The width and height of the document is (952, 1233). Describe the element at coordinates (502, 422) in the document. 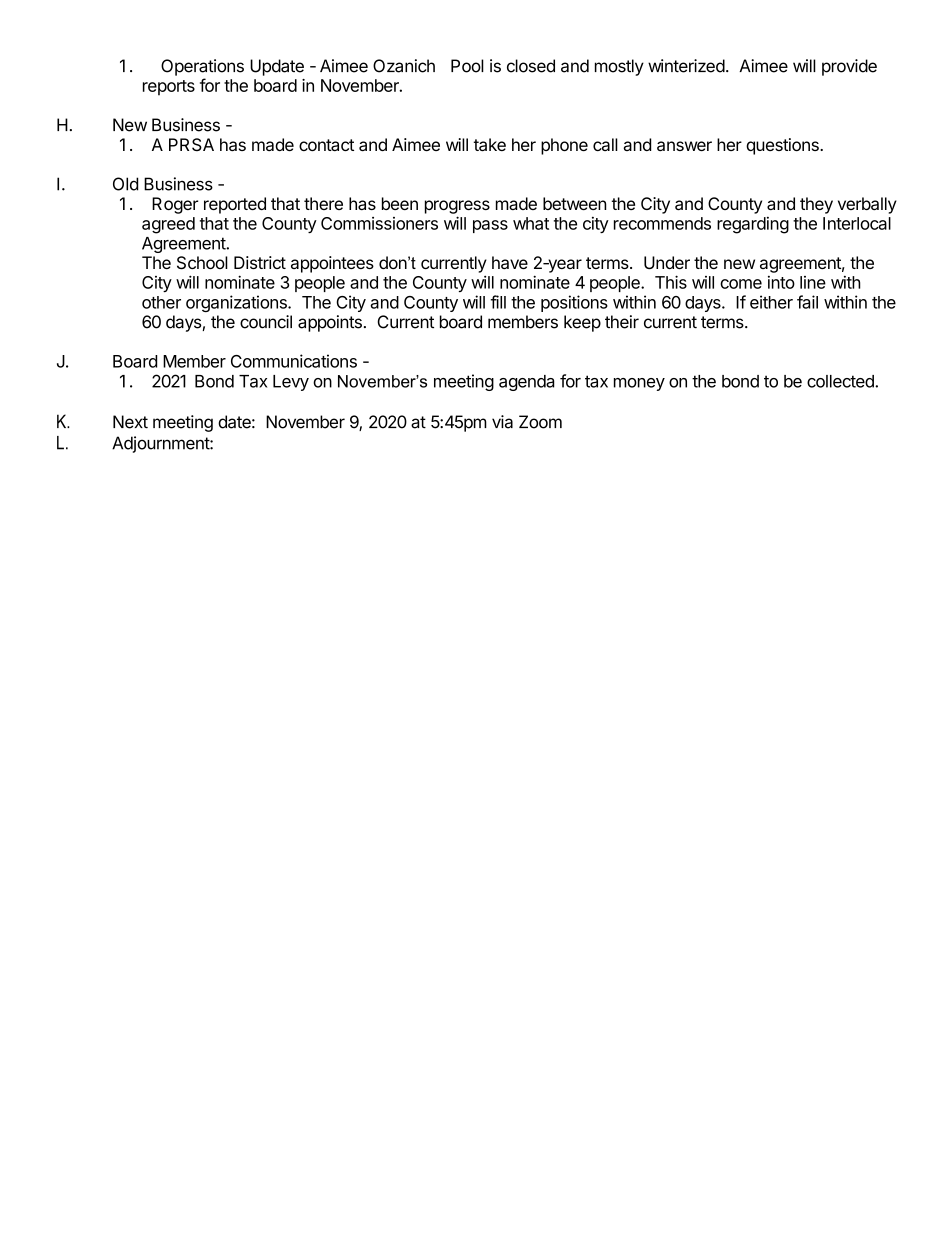

I see `via` at that location.
